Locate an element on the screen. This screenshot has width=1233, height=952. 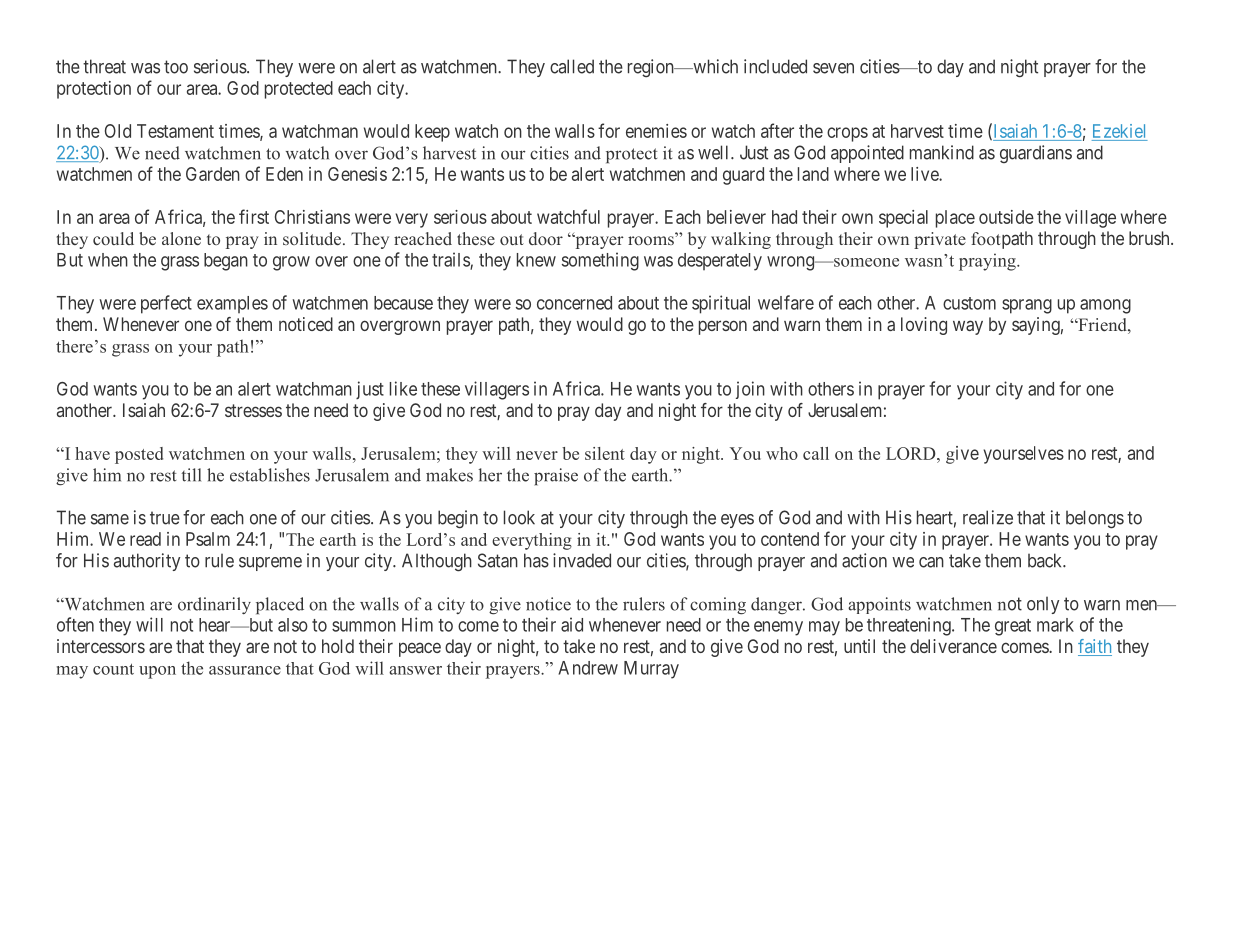
sprang is located at coordinates (1027, 306).
